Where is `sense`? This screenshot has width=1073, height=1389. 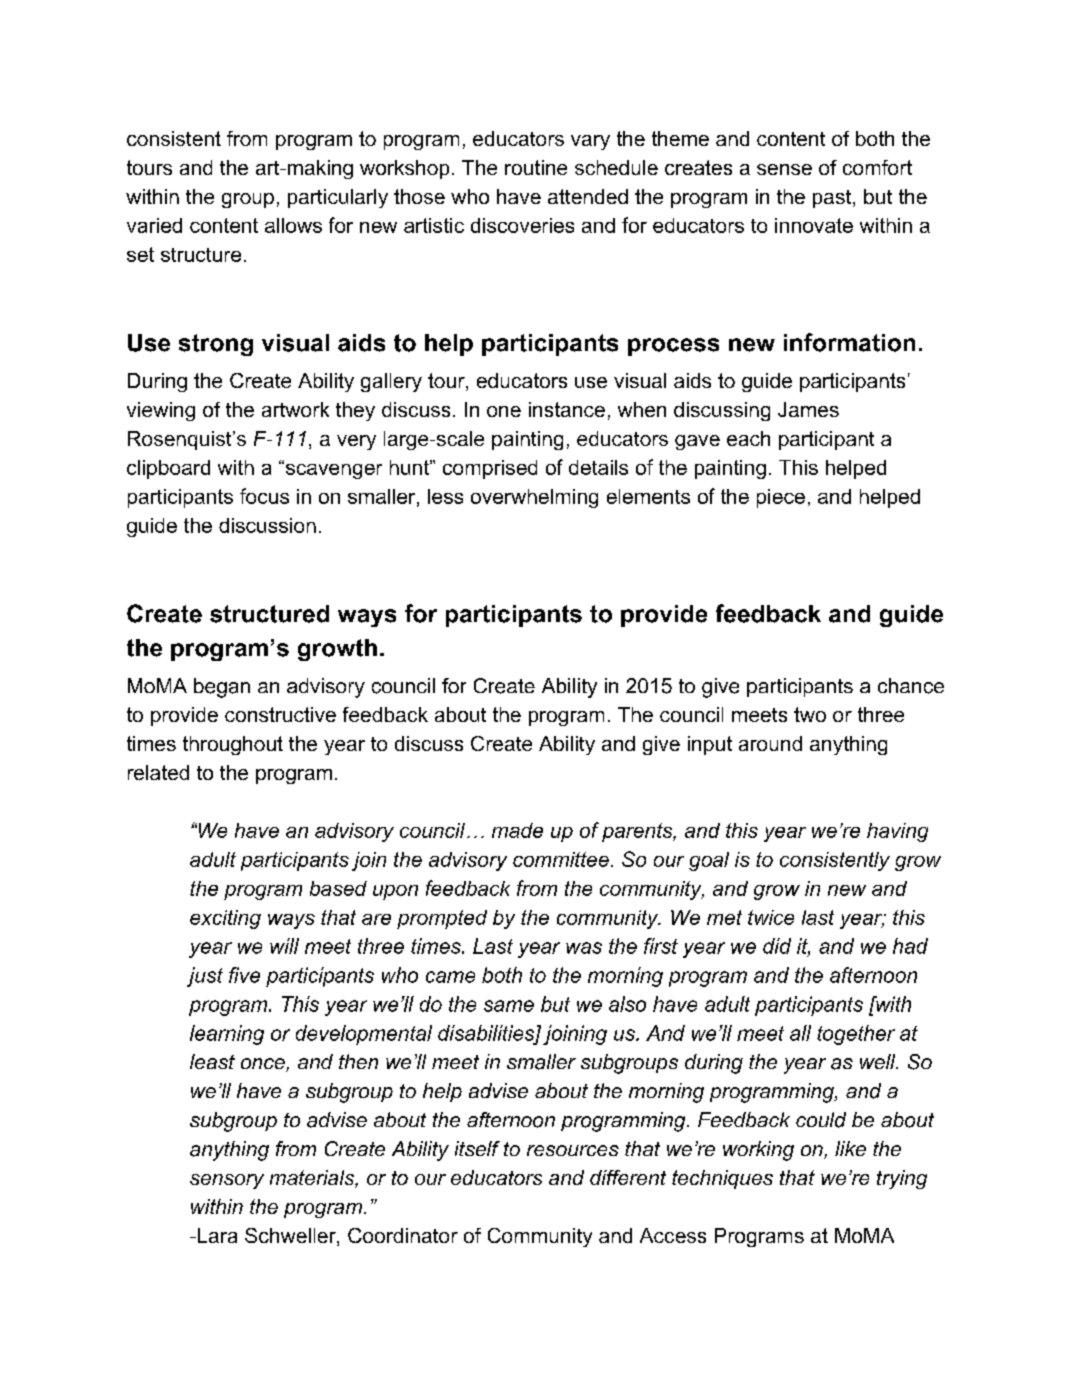
sense is located at coordinates (784, 169).
